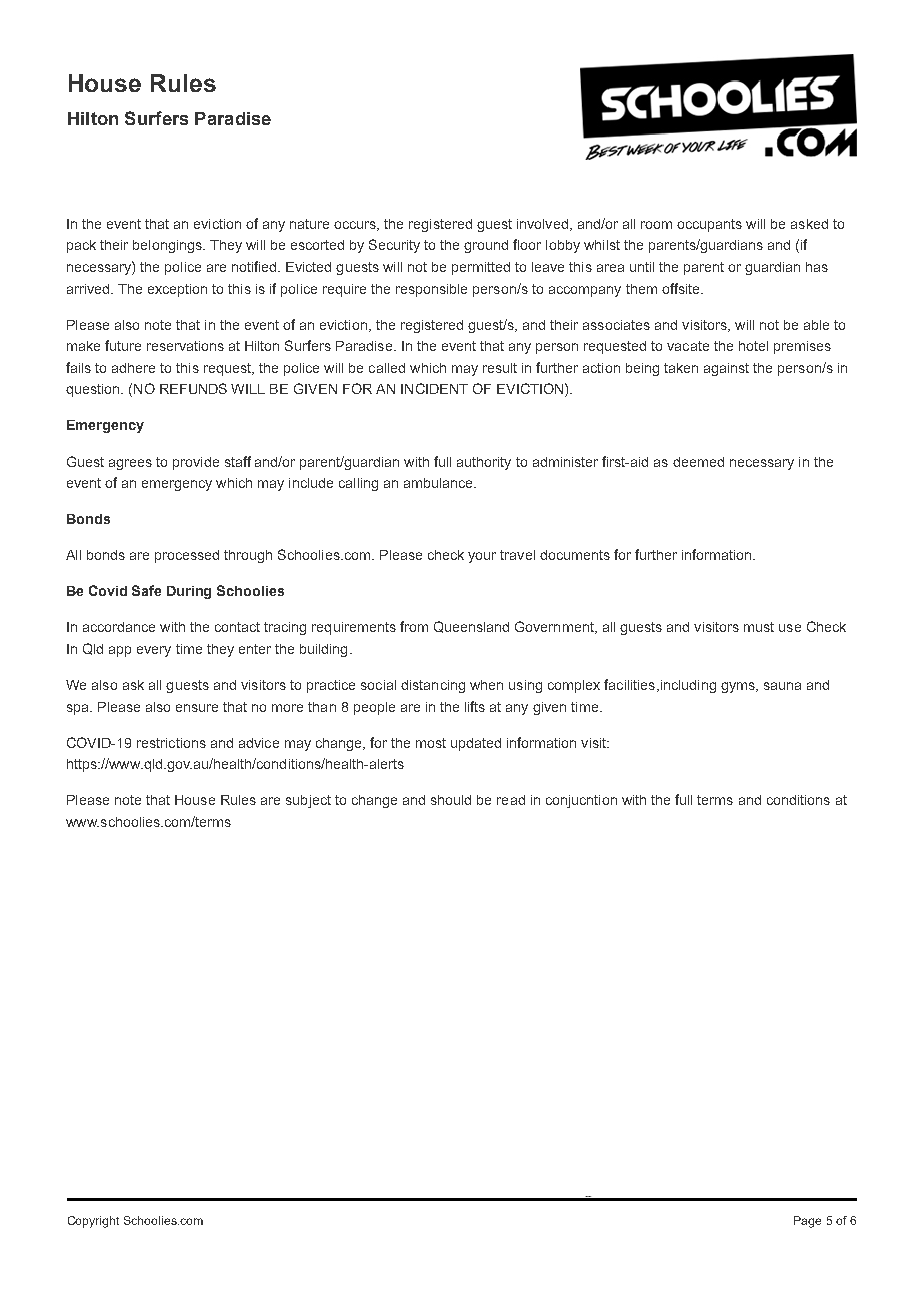 The width and height of the document is (924, 1308). I want to click on Copyright, so click(93, 1222).
